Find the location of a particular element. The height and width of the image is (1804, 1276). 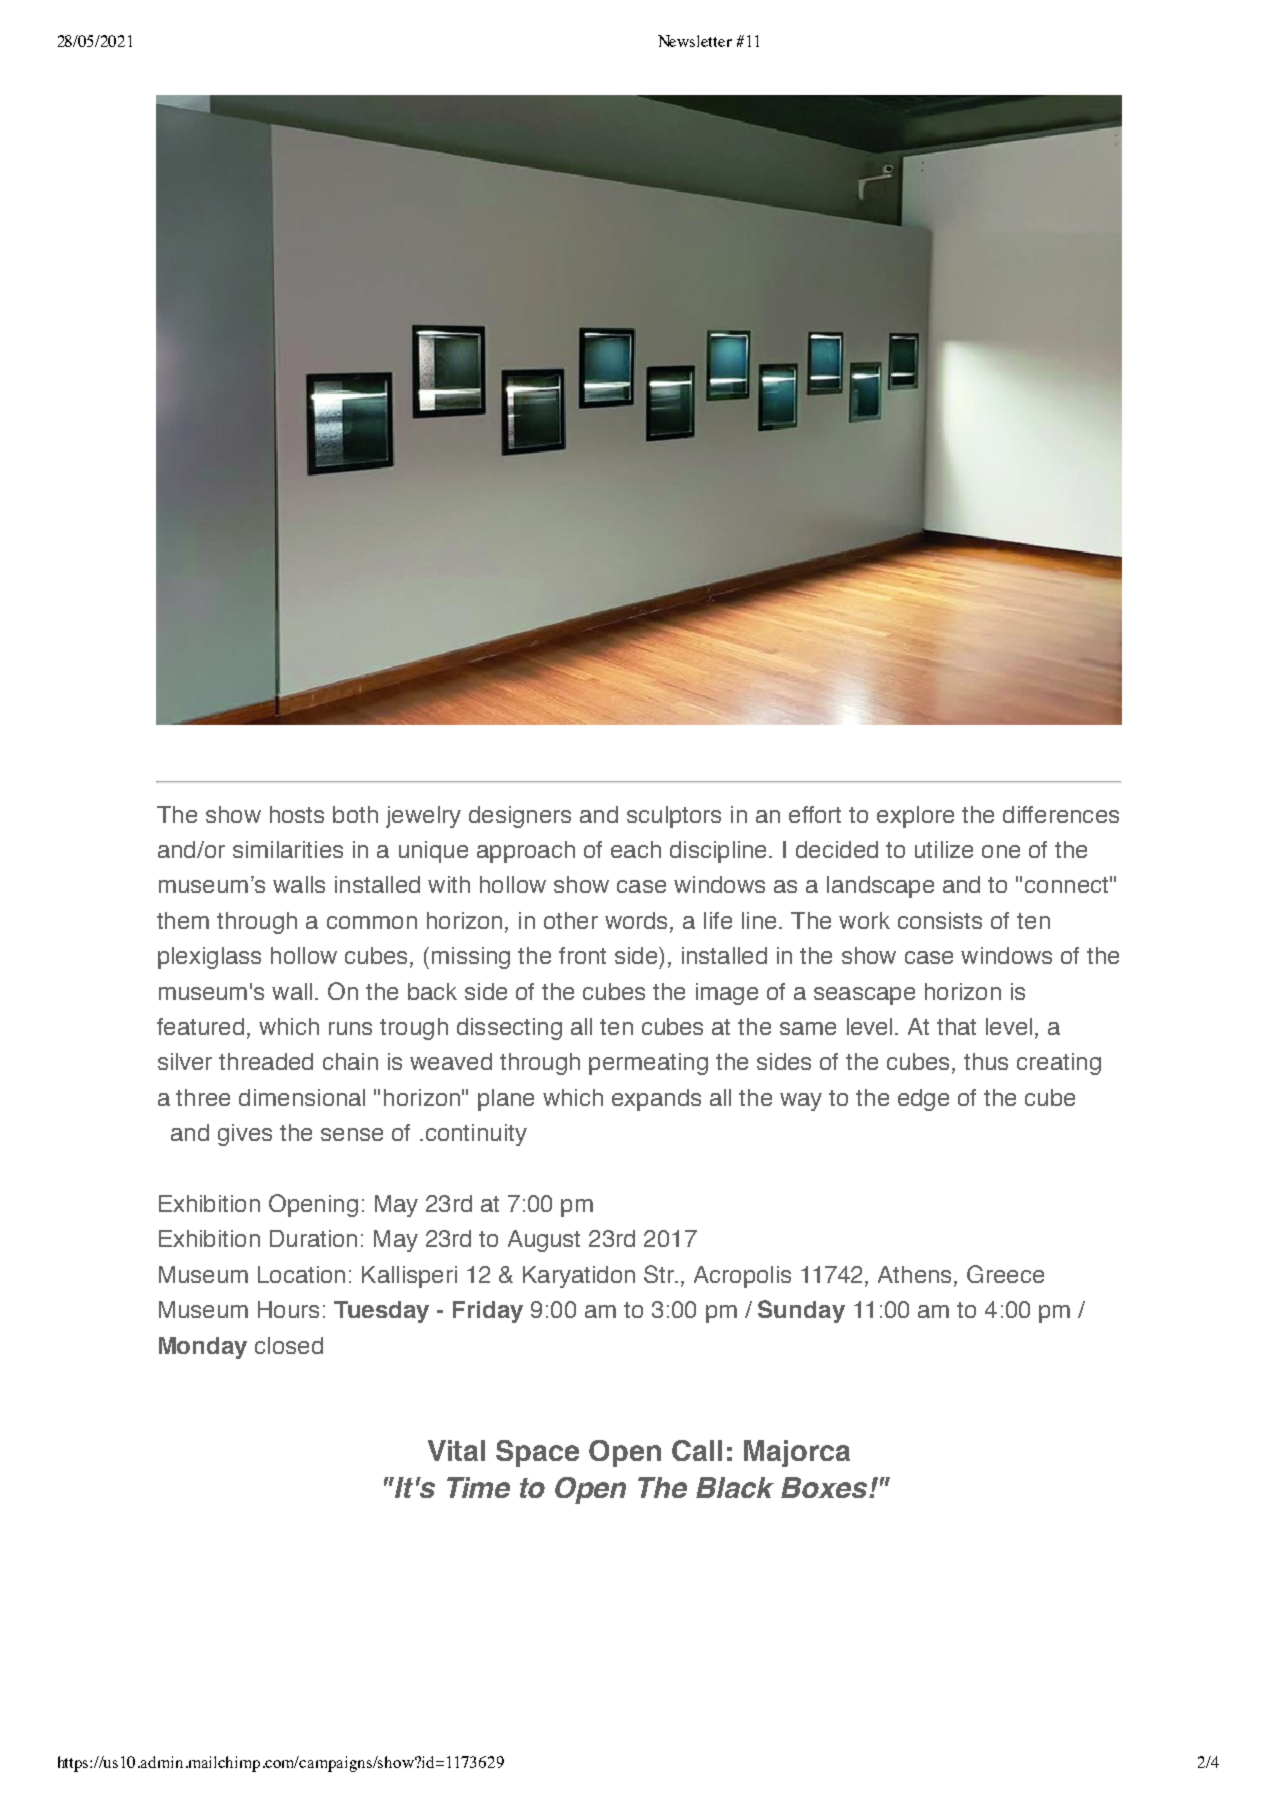

sculptors is located at coordinates (674, 817).
